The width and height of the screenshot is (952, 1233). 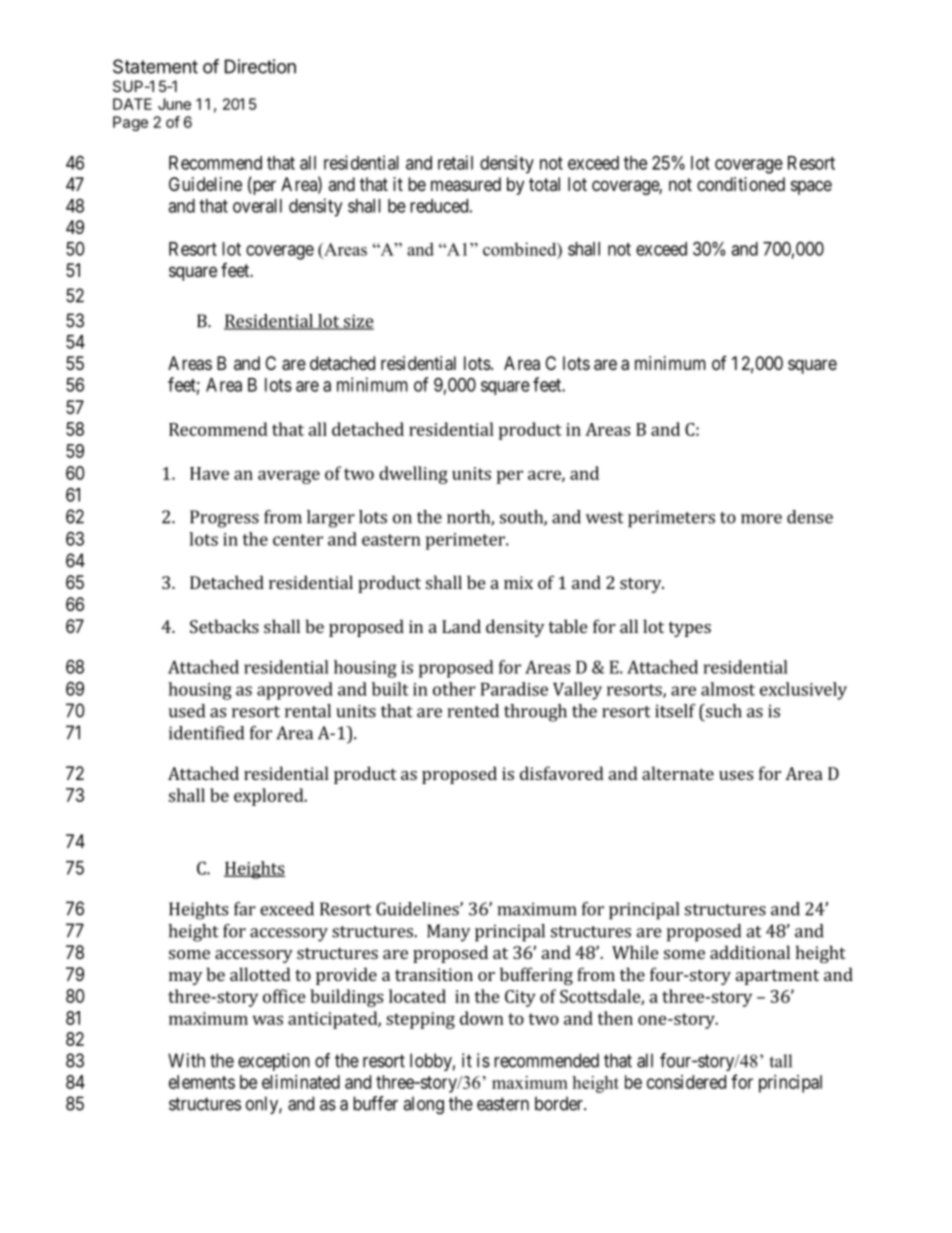 I want to click on retail, so click(x=455, y=162).
